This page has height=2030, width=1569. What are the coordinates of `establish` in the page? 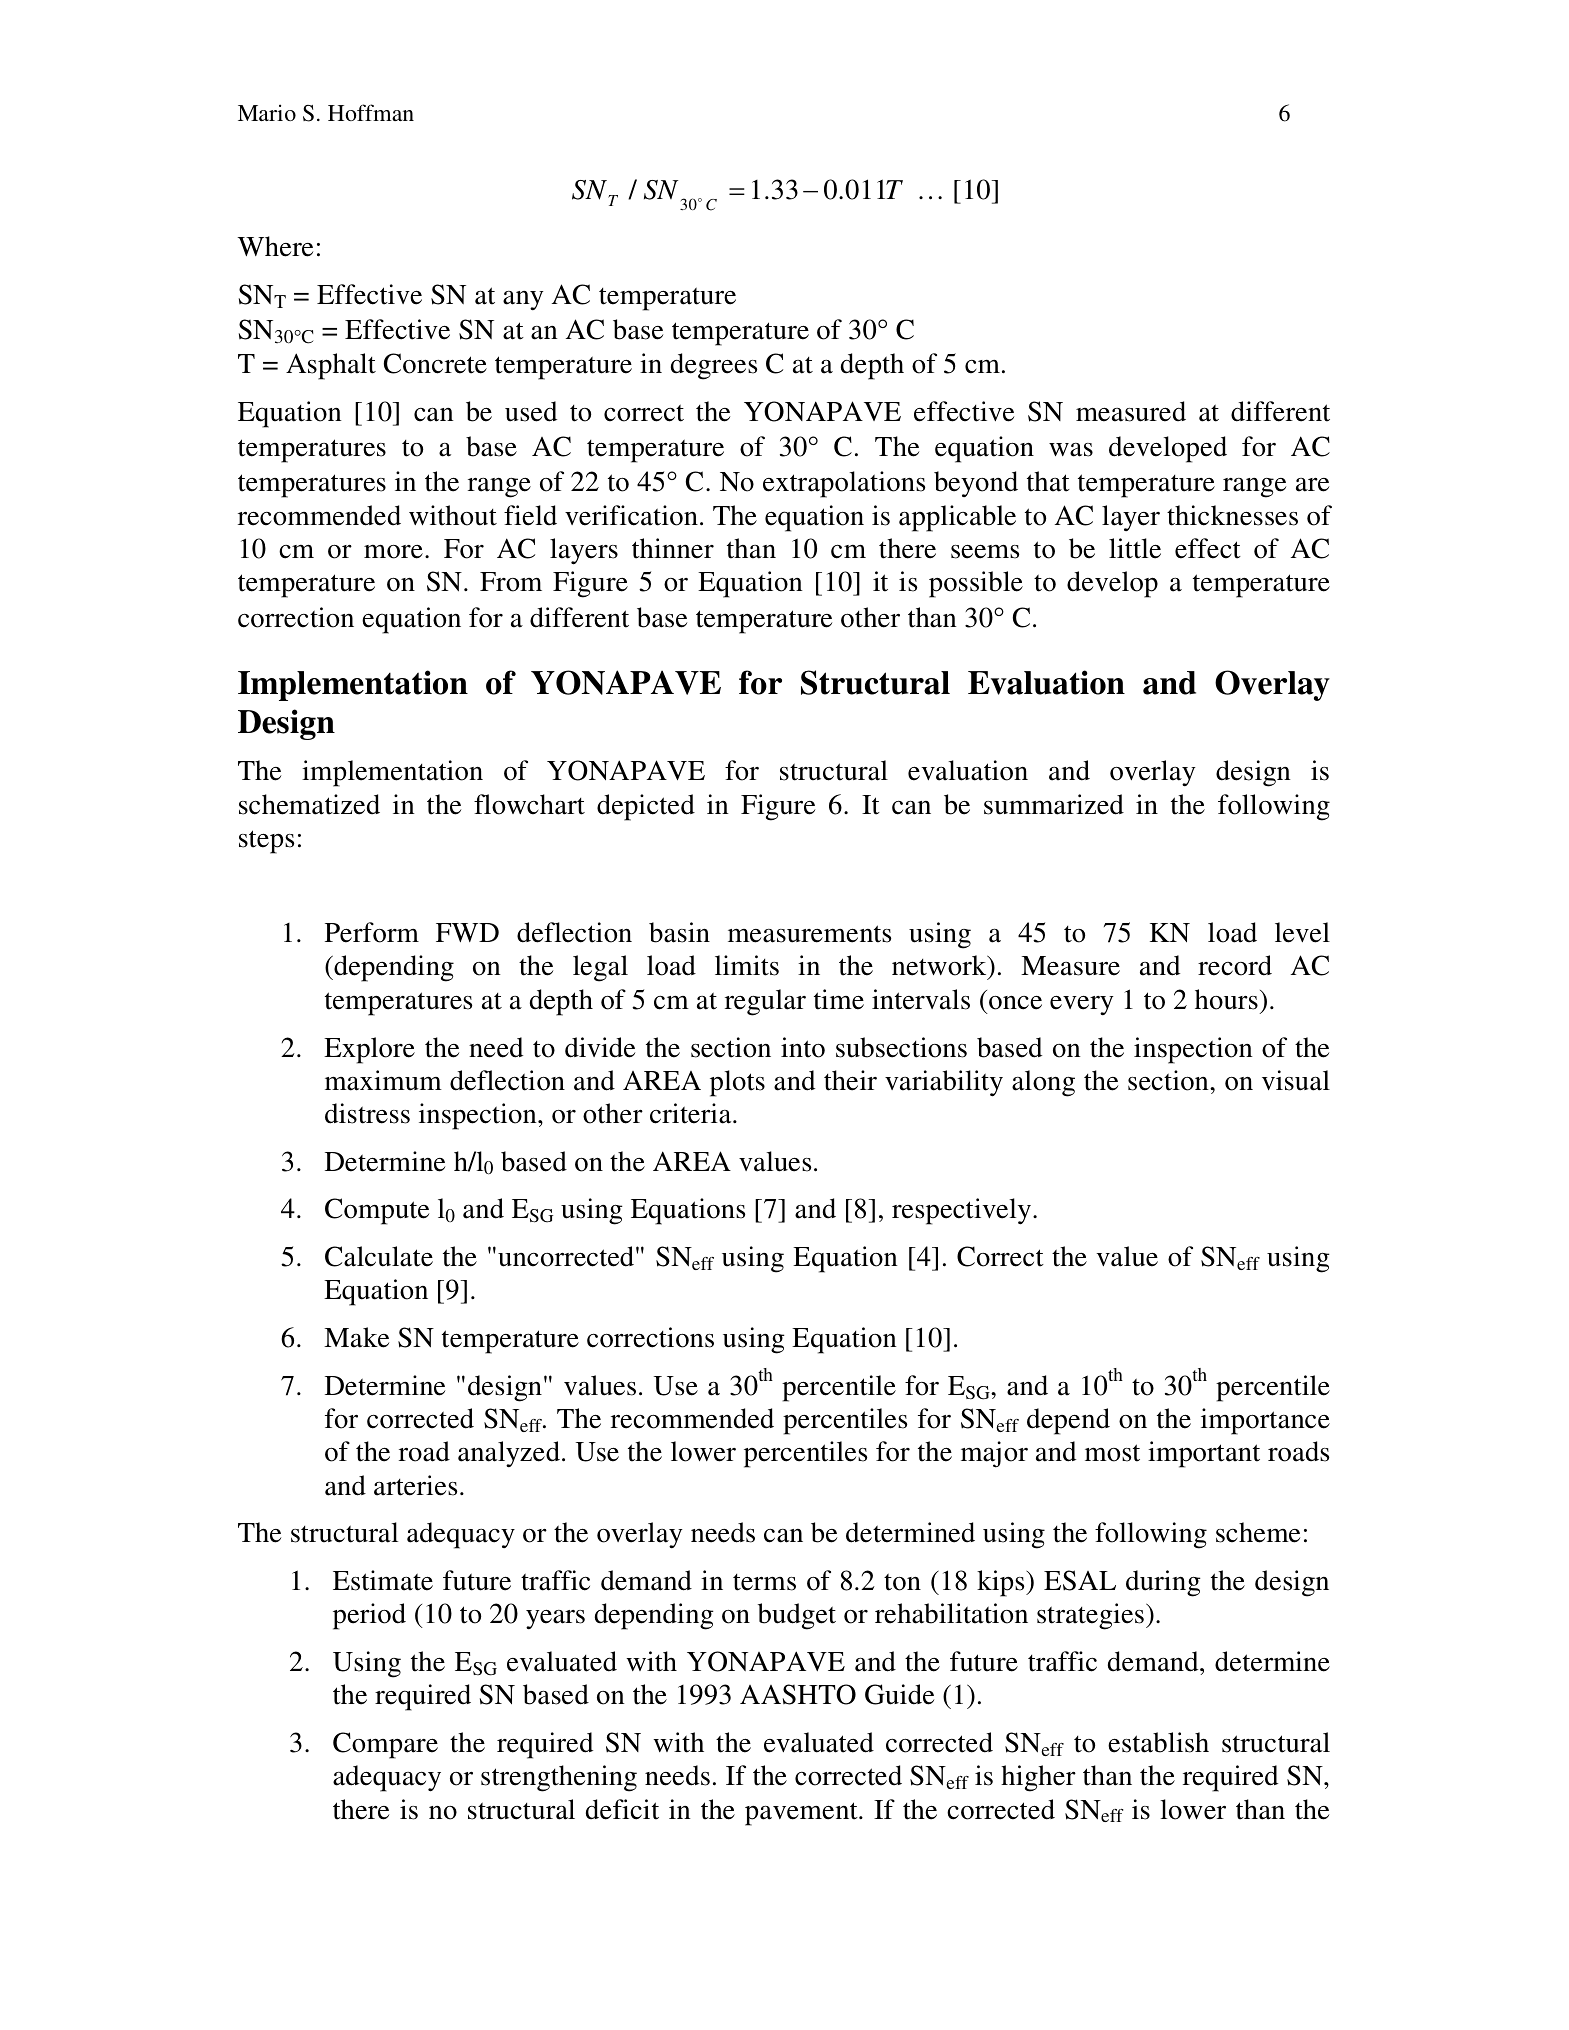 It's located at (1158, 1742).
